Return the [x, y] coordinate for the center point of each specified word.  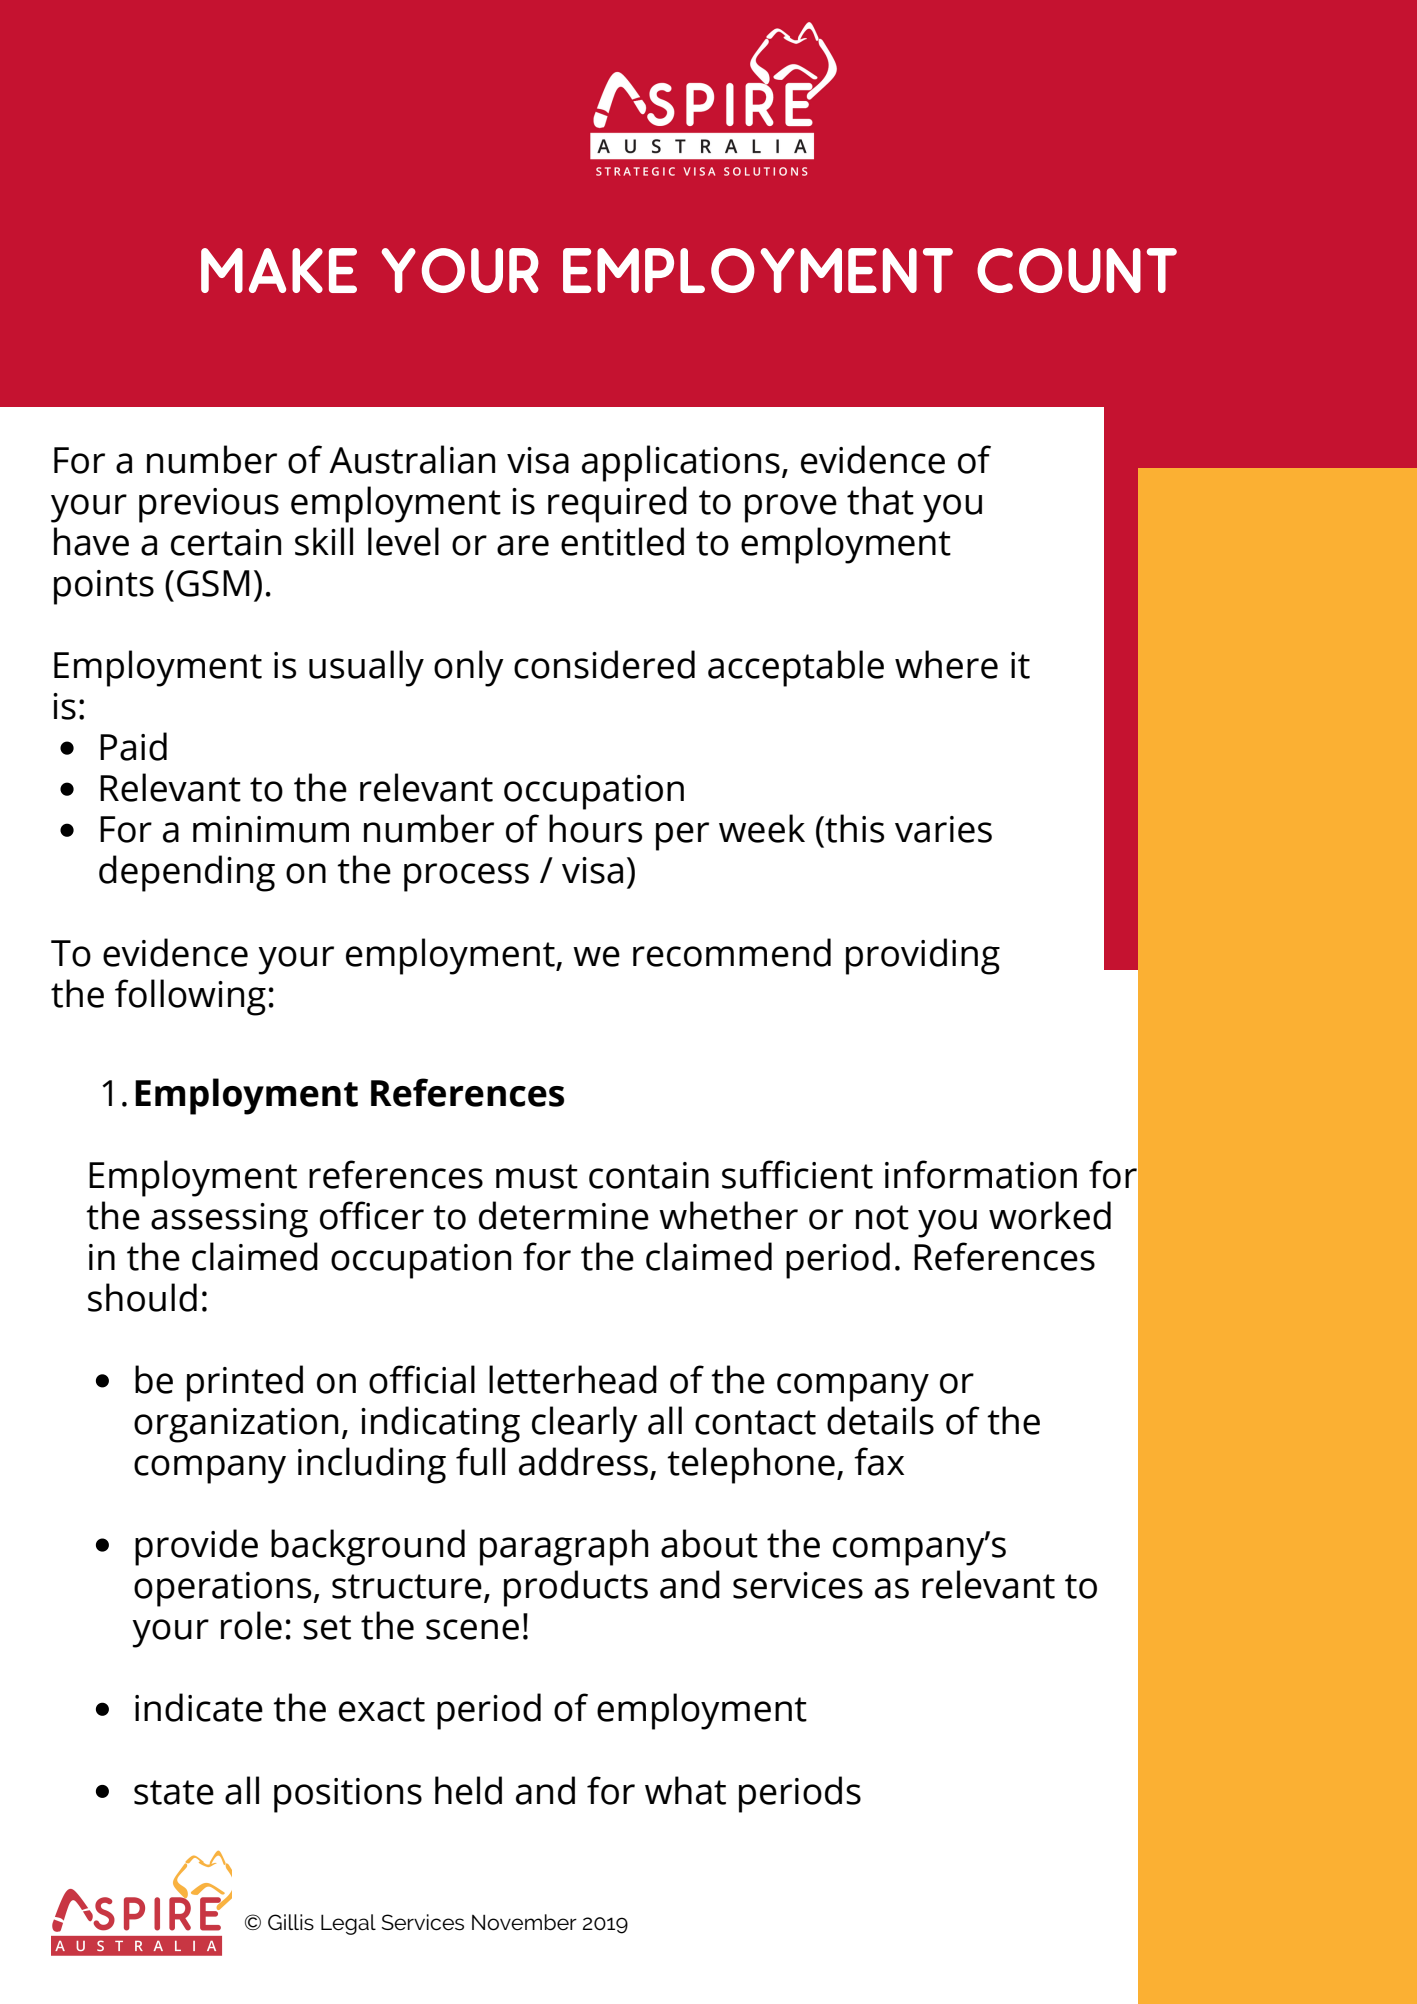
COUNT [1077, 270]
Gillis [291, 1922]
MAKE [279, 270]
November [524, 1922]
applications [681, 463]
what [685, 1790]
